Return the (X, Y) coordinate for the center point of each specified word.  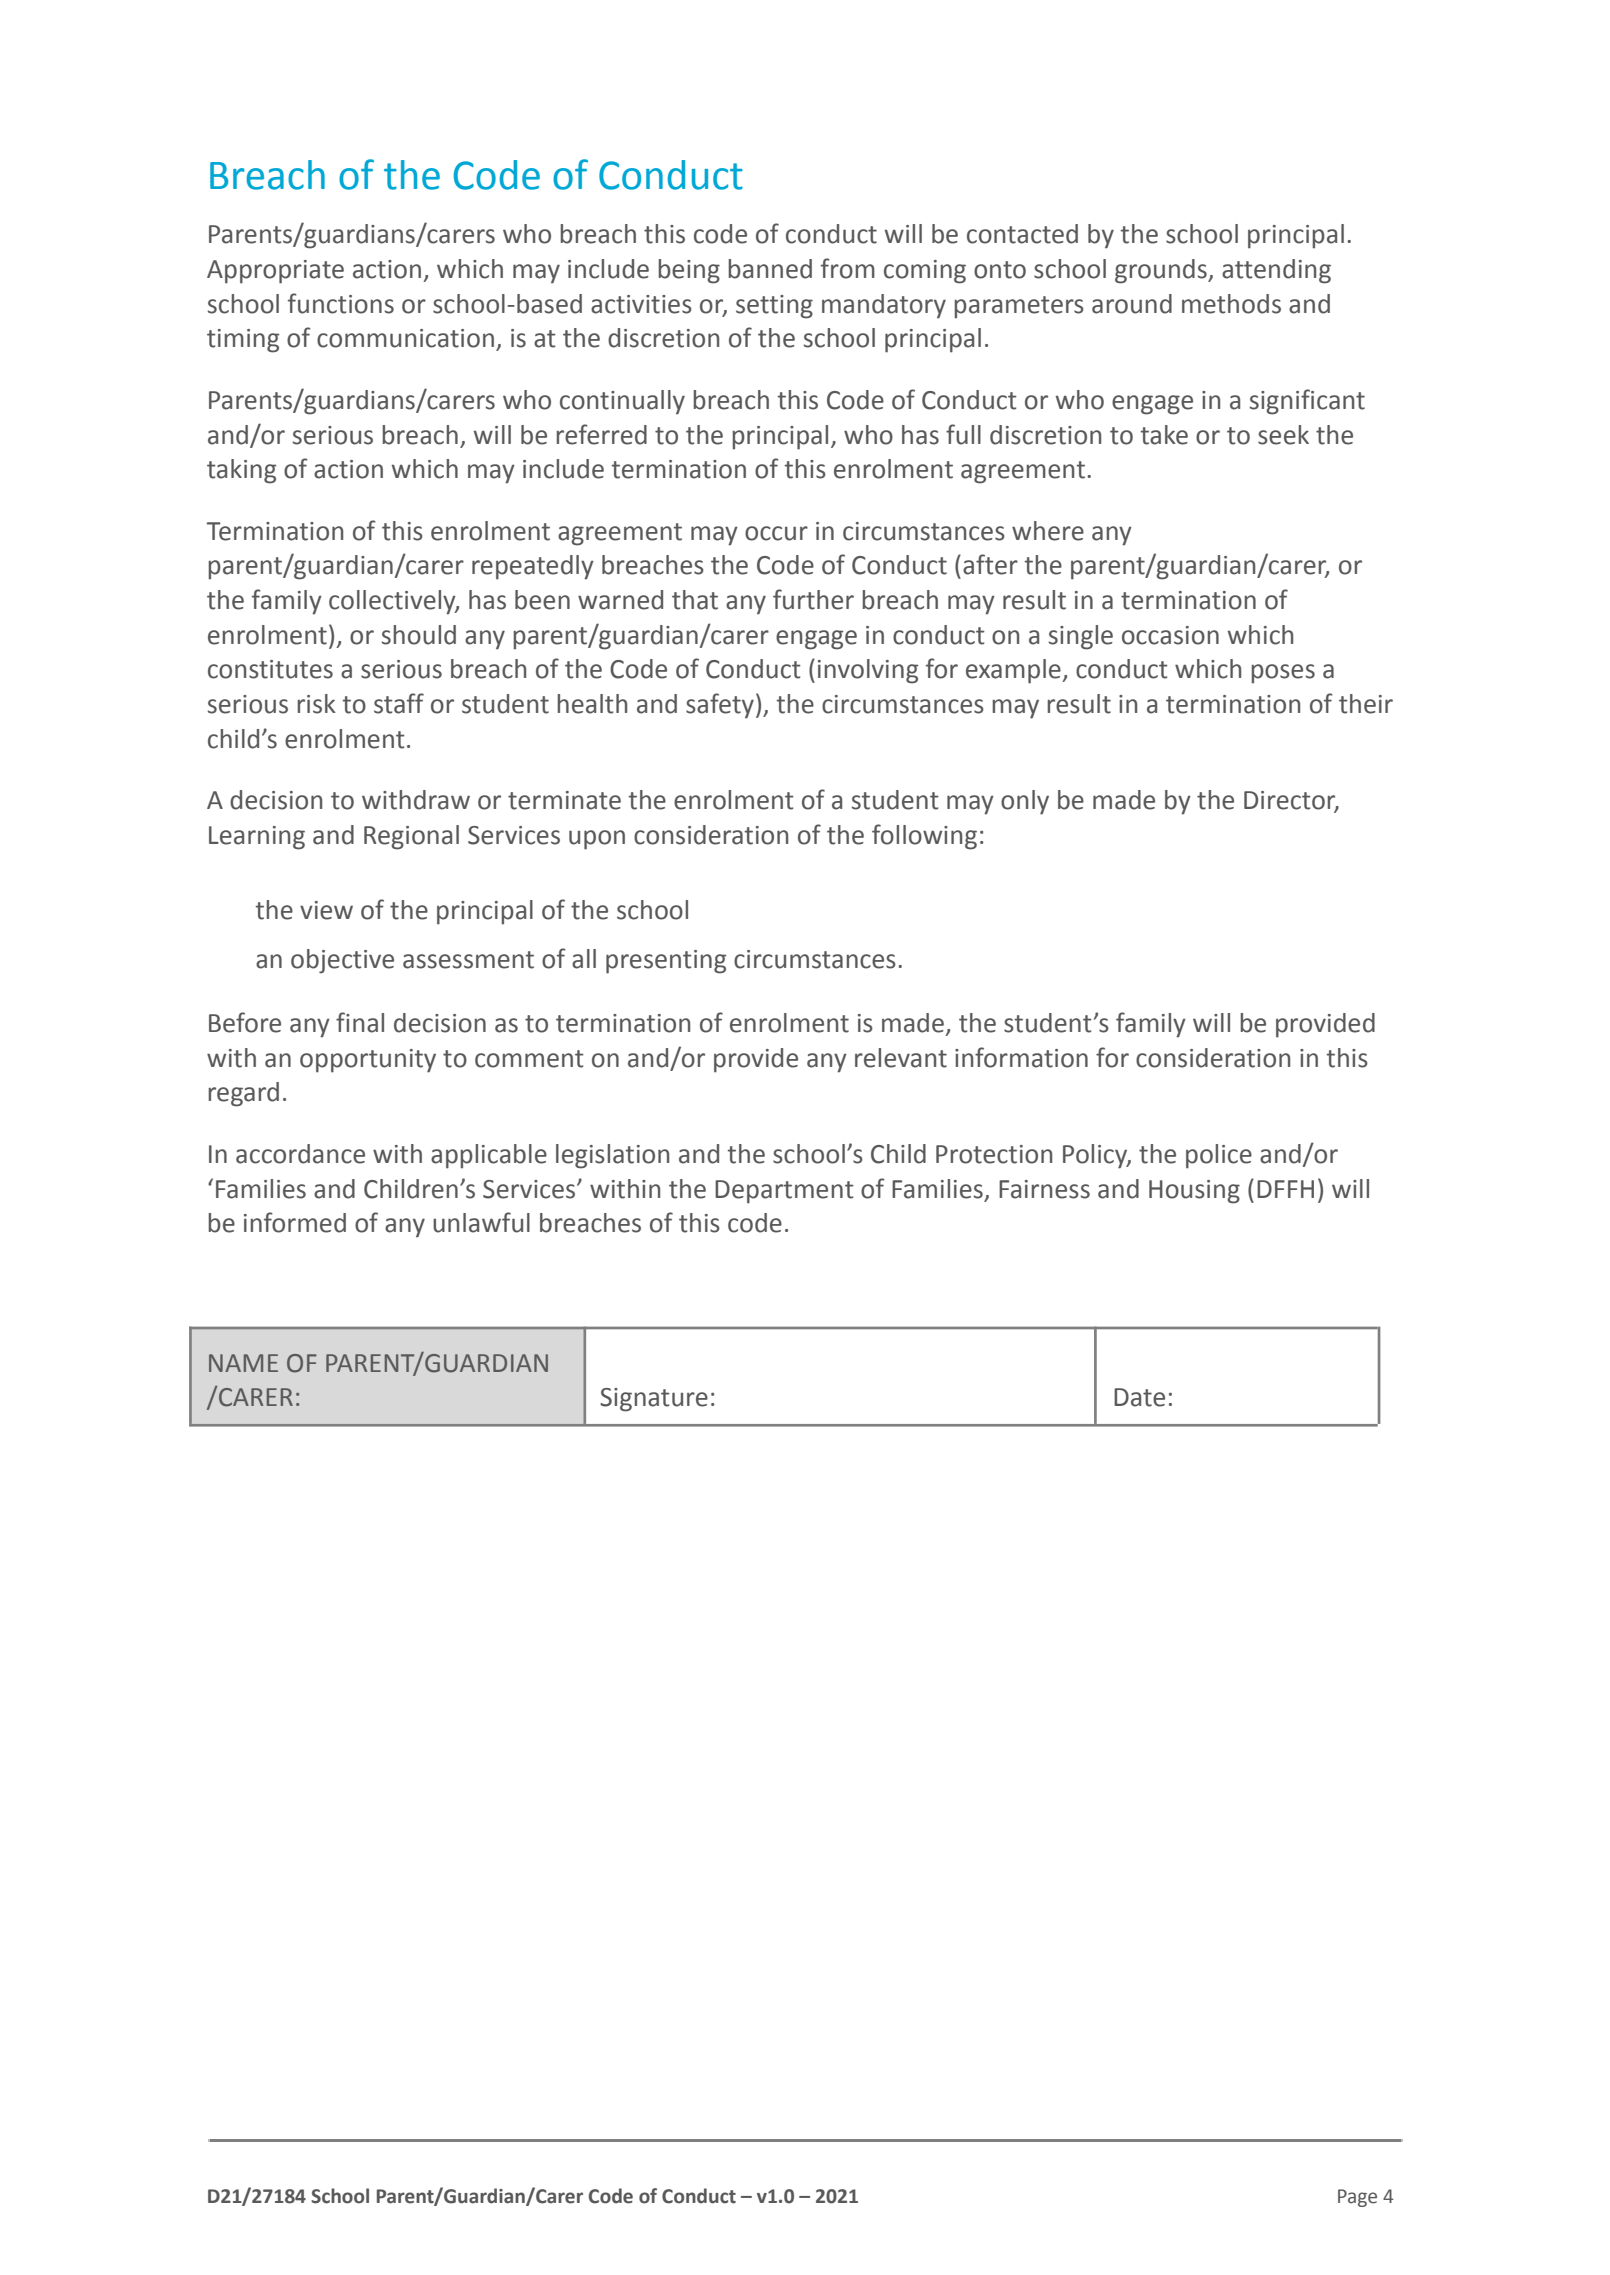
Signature (654, 1400)
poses (1283, 674)
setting (774, 307)
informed (295, 1222)
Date (1139, 1397)
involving (868, 671)
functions (341, 303)
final (360, 1022)
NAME (243, 1363)
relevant (901, 1058)
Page (1357, 2198)
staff (399, 703)
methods (1231, 304)
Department (784, 1192)
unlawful (481, 1222)
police (1219, 1156)
